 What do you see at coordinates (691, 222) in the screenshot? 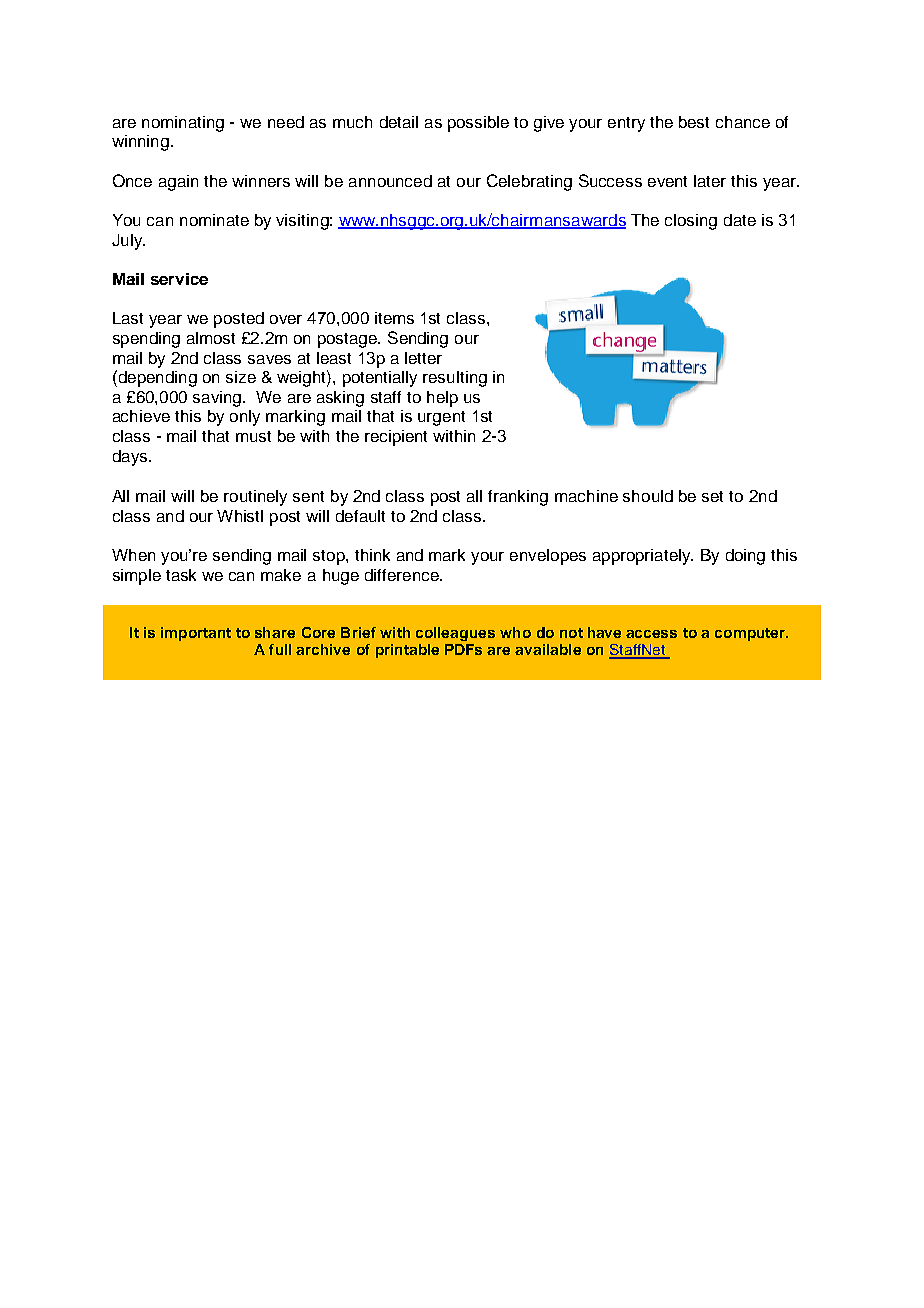
I see `closing` at bounding box center [691, 222].
